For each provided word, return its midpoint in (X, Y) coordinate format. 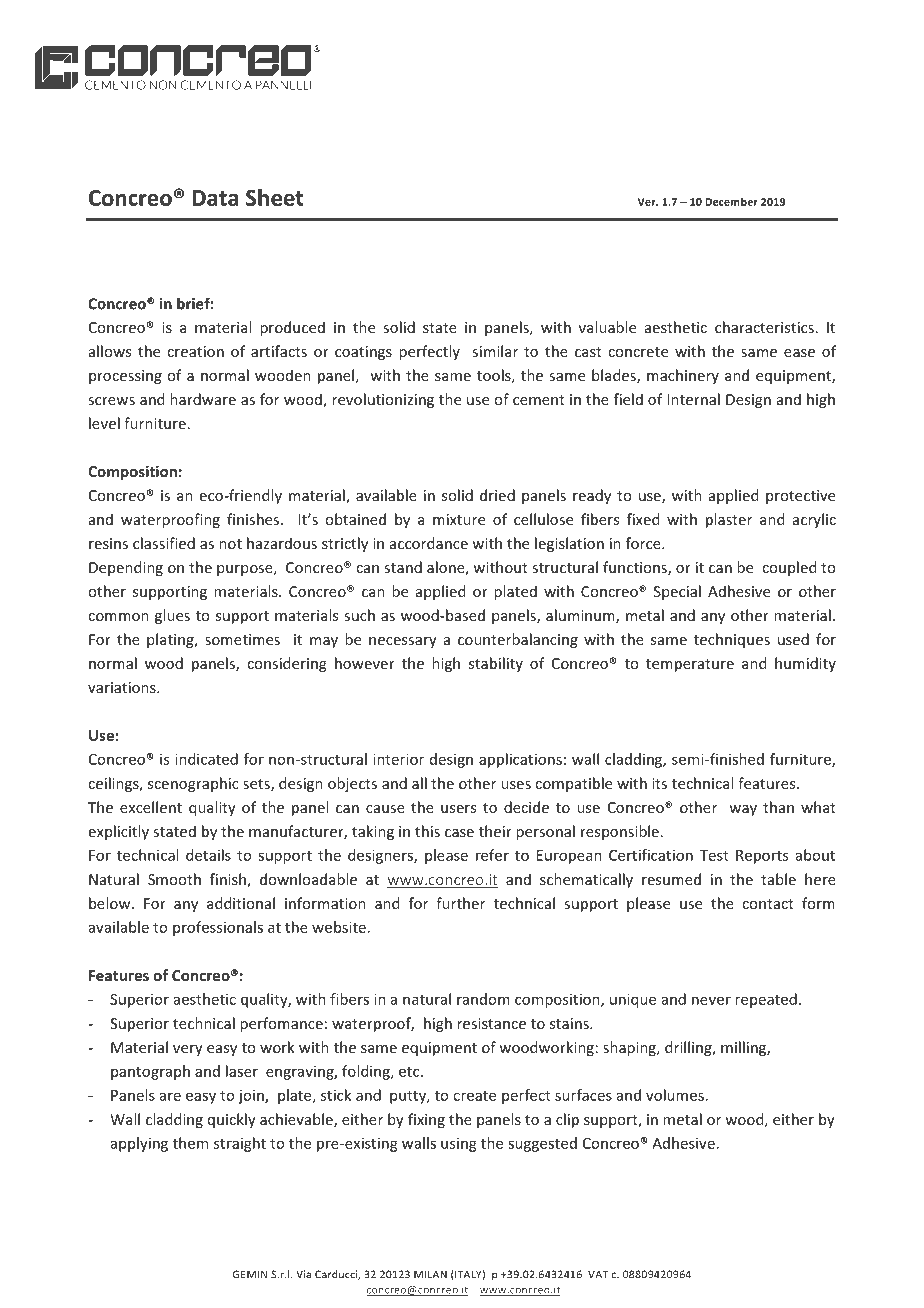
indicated (206, 759)
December (732, 201)
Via (303, 1274)
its (659, 783)
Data (215, 198)
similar (495, 351)
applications (520, 760)
